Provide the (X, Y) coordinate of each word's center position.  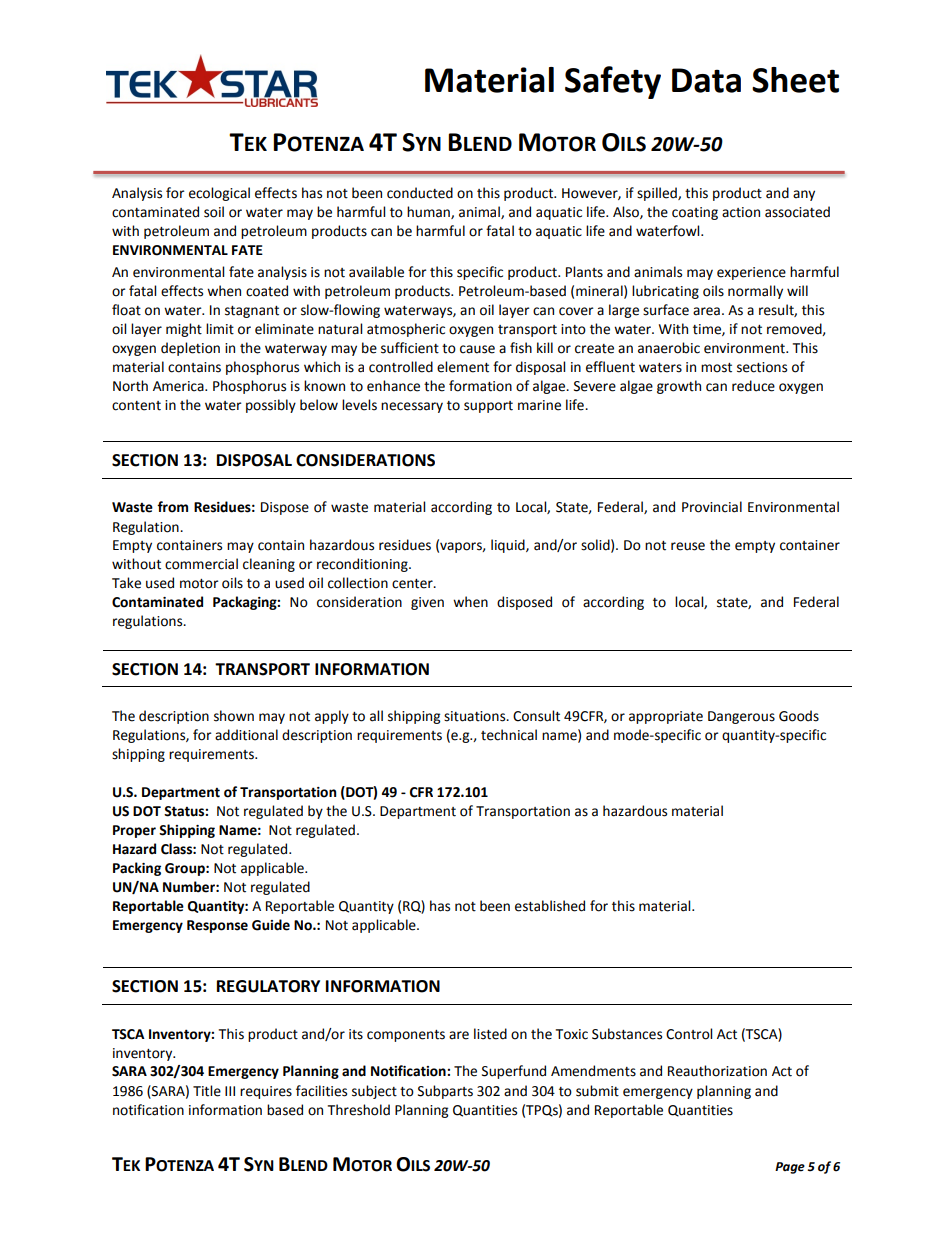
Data (706, 80)
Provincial (712, 507)
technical (509, 735)
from (172, 507)
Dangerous (741, 717)
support (488, 407)
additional (246, 735)
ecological (219, 194)
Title (207, 1091)
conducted (420, 193)
